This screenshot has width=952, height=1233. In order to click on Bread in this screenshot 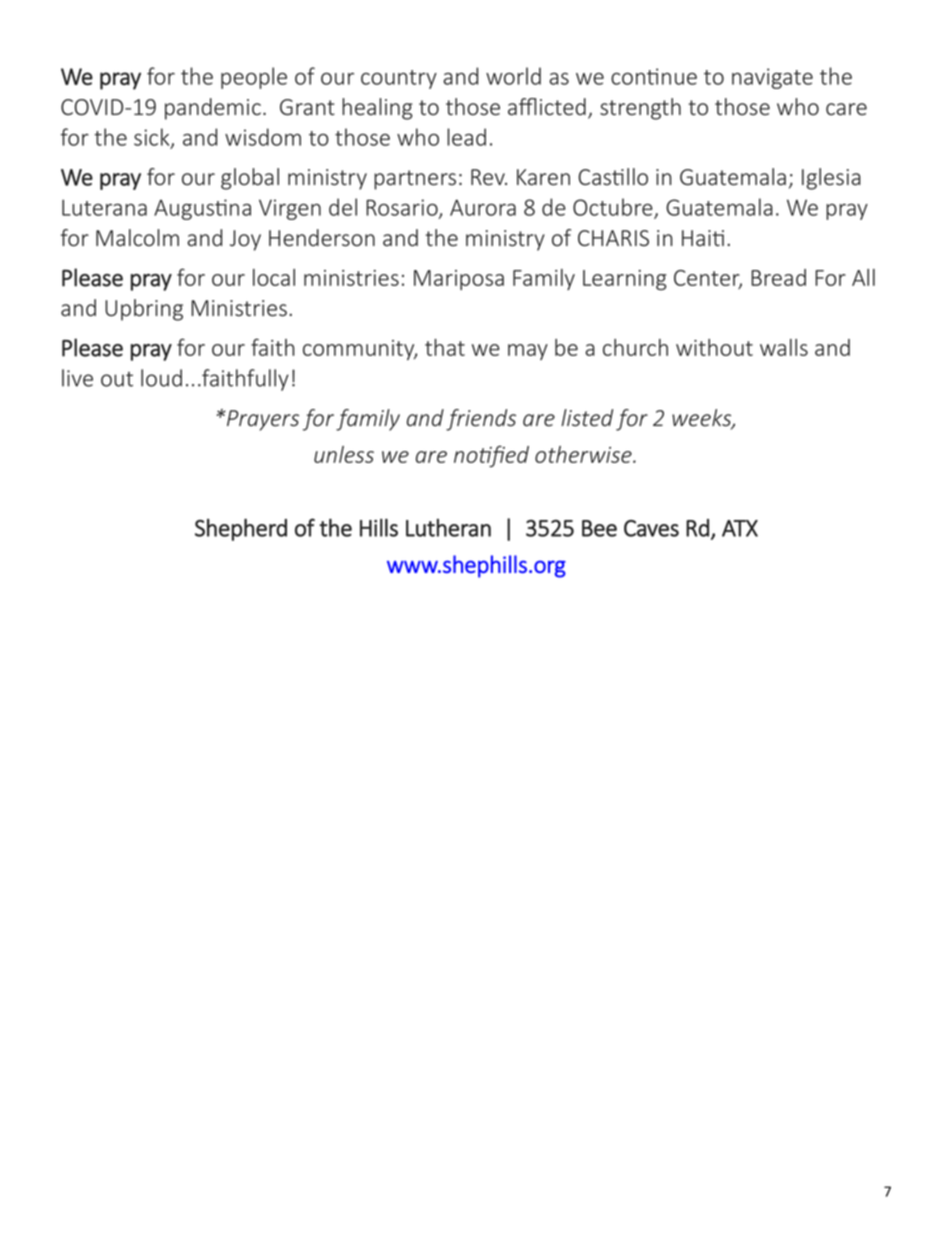, I will do `click(778, 277)`.
